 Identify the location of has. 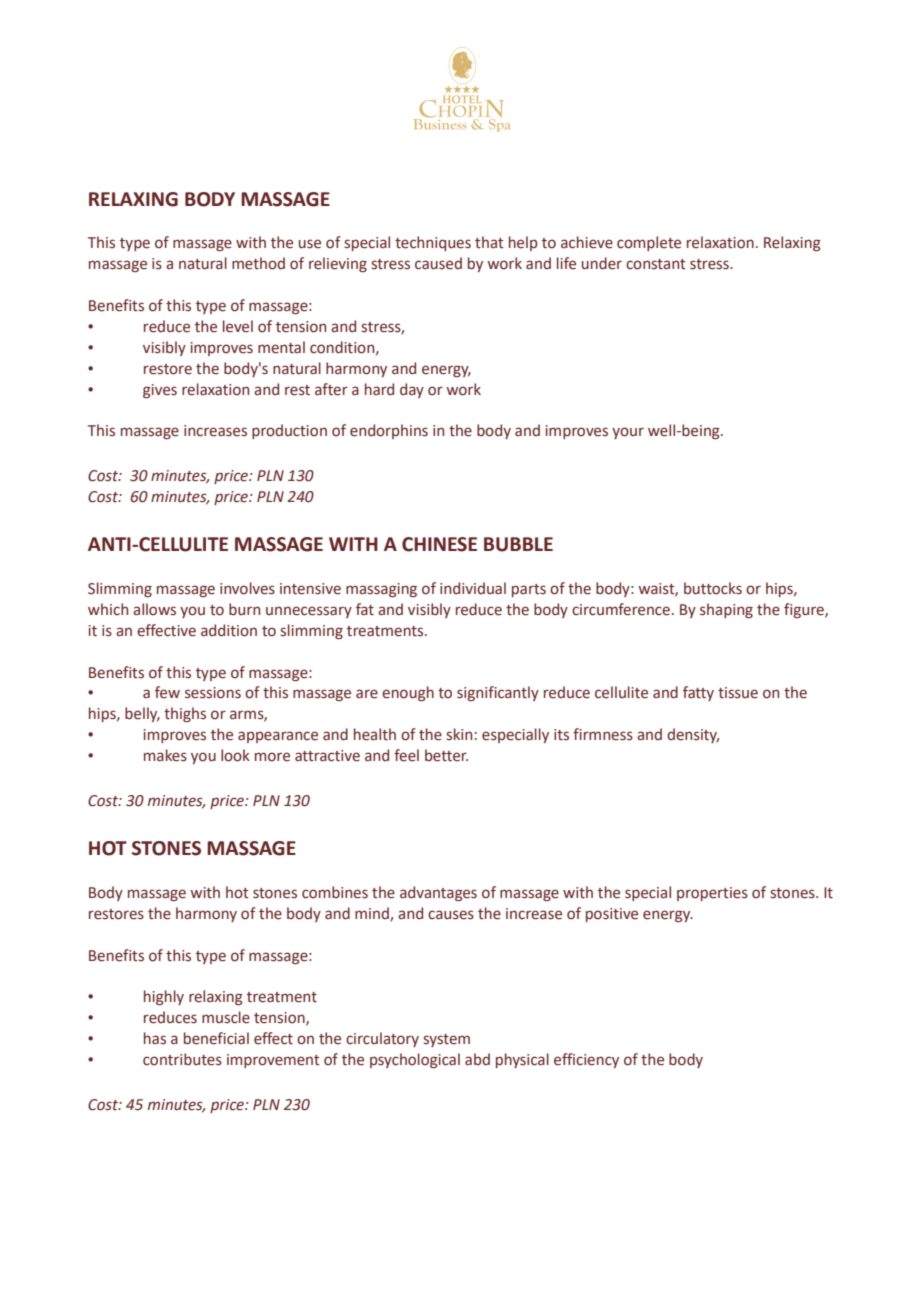
(155, 1038).
